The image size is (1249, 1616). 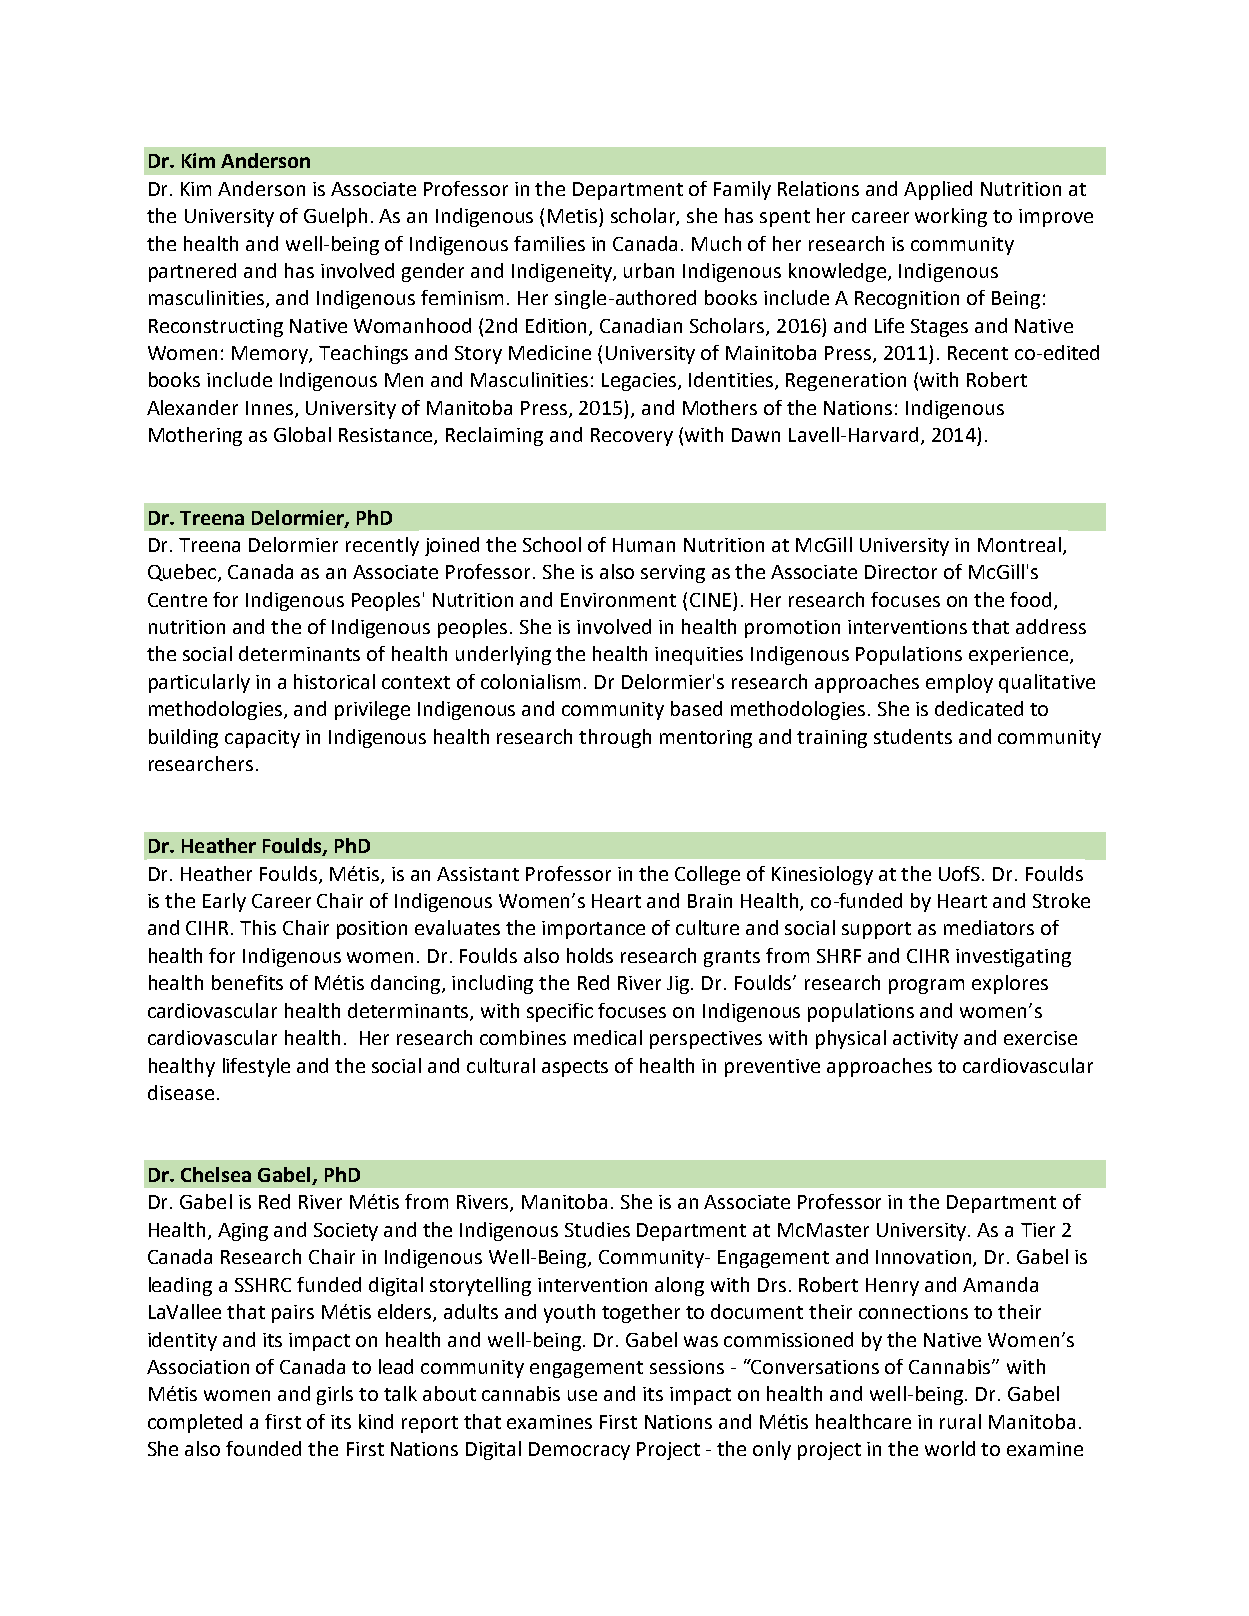 What do you see at coordinates (247, 982) in the screenshot?
I see `benefits` at bounding box center [247, 982].
